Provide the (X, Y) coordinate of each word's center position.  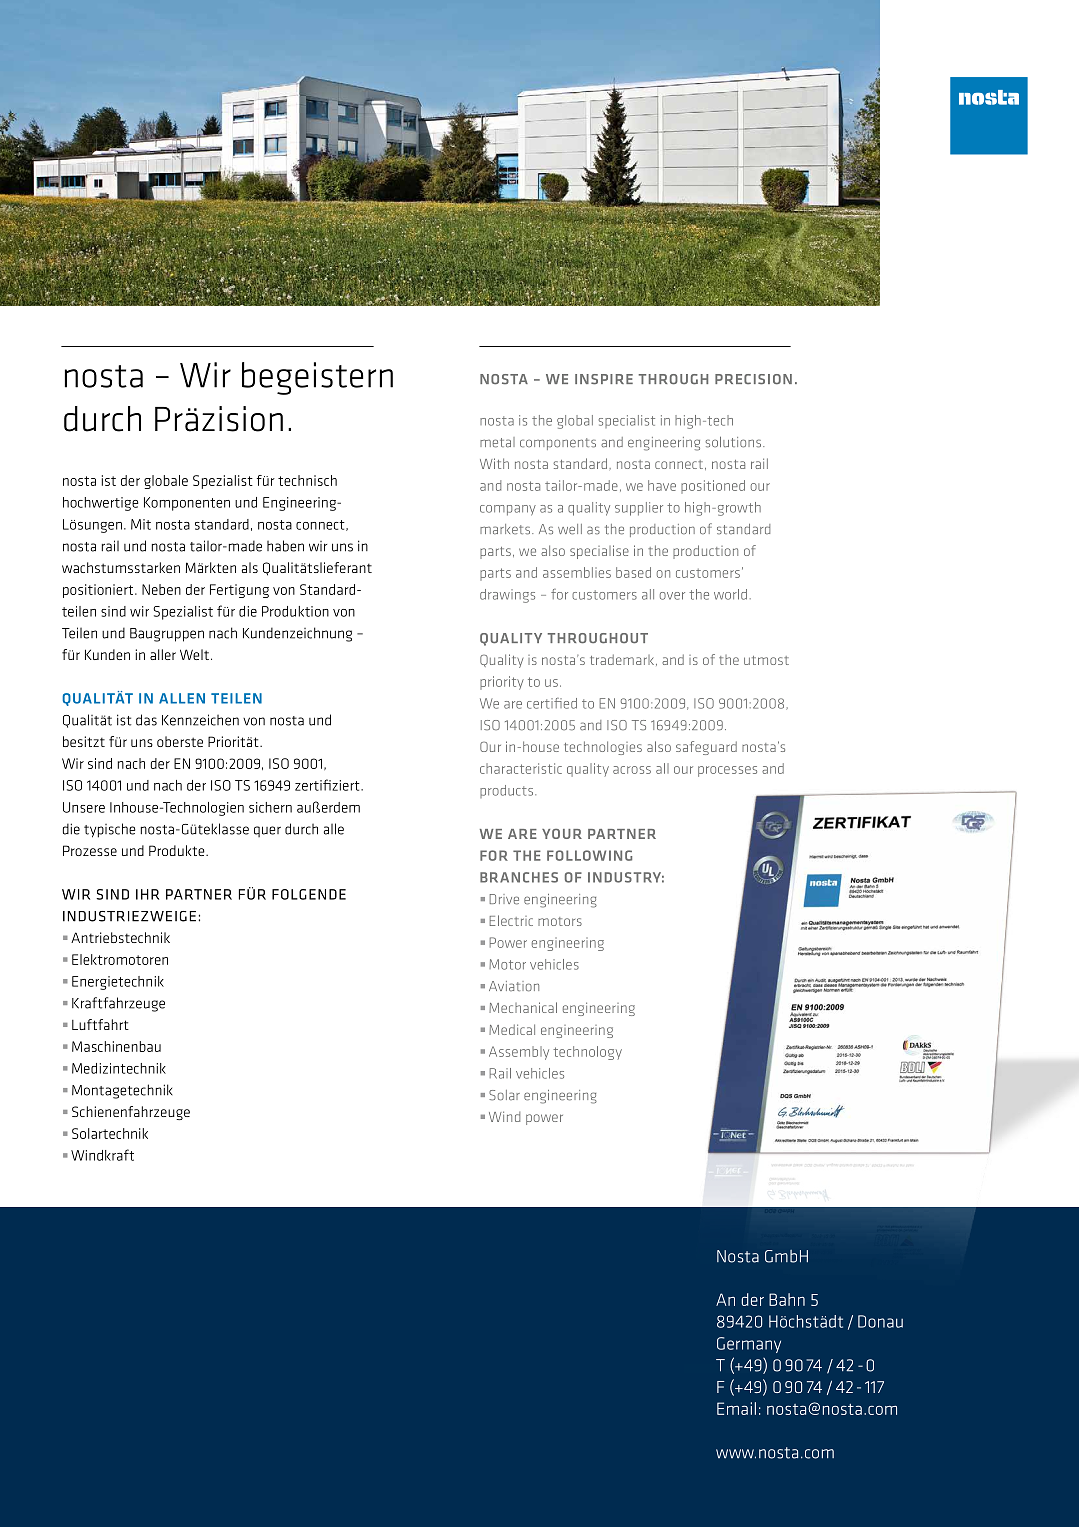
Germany (749, 1345)
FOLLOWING (589, 855)
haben (285, 546)
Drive (504, 899)
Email (736, 1408)
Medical (512, 1029)
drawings (507, 596)
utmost (766, 660)
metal (497, 442)
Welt (194, 654)
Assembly (519, 1053)
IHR (147, 894)
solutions (734, 442)
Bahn (787, 1299)
